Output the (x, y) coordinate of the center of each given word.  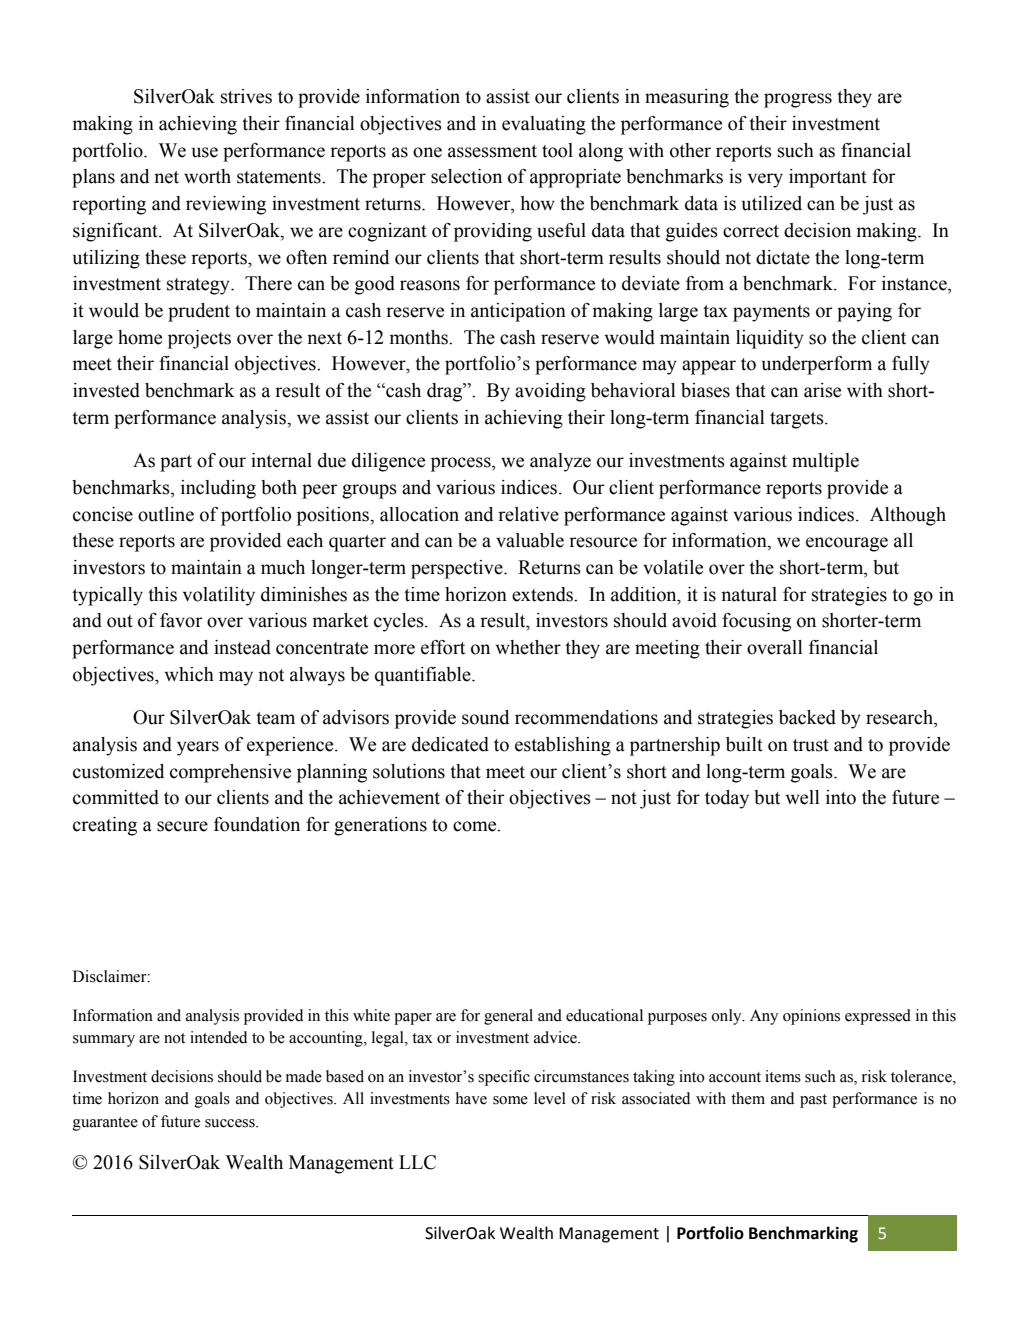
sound (485, 717)
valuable (530, 540)
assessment (492, 151)
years (198, 748)
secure (182, 826)
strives (246, 96)
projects (199, 339)
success (231, 1123)
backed (807, 717)
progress (798, 100)
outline (166, 514)
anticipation (518, 312)
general (508, 1017)
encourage (847, 544)
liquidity (770, 339)
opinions (811, 1017)
